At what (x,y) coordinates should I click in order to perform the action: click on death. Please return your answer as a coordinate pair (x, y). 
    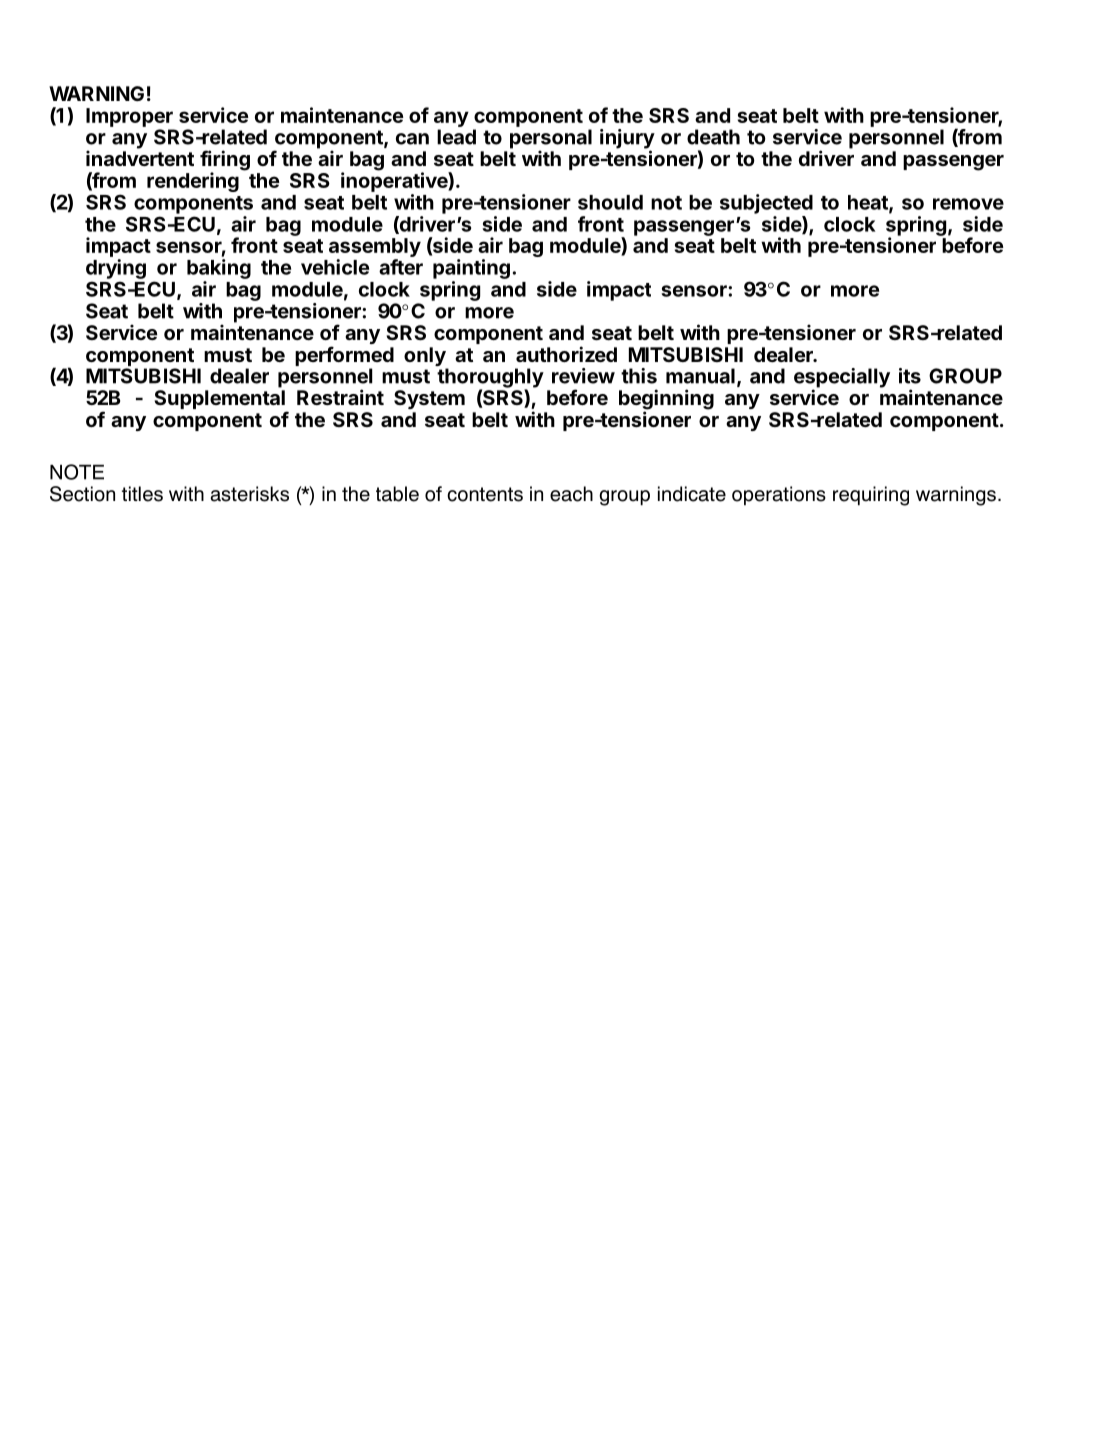
    Looking at the image, I should click on (713, 137).
